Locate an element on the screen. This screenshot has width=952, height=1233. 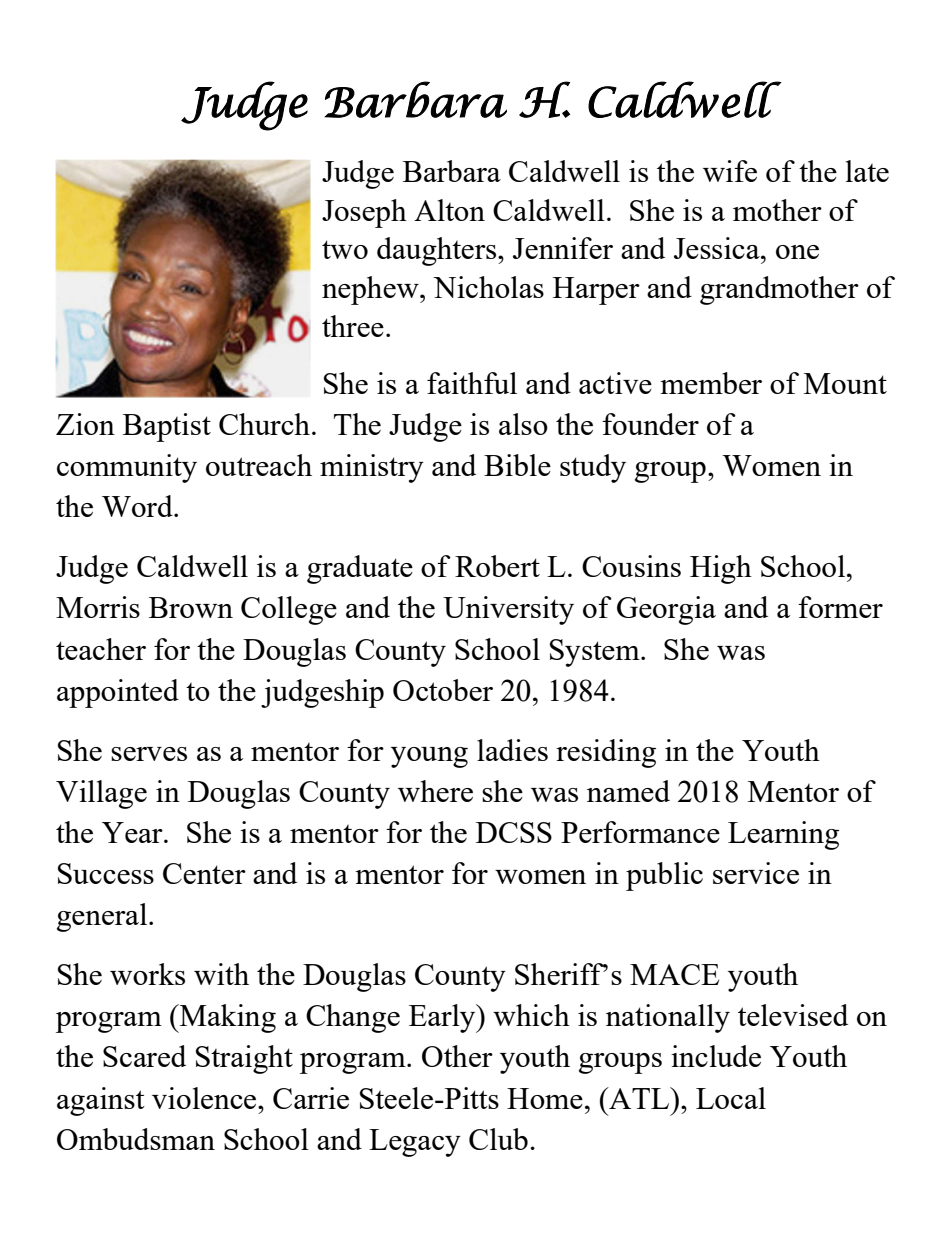
wife is located at coordinates (730, 171).
